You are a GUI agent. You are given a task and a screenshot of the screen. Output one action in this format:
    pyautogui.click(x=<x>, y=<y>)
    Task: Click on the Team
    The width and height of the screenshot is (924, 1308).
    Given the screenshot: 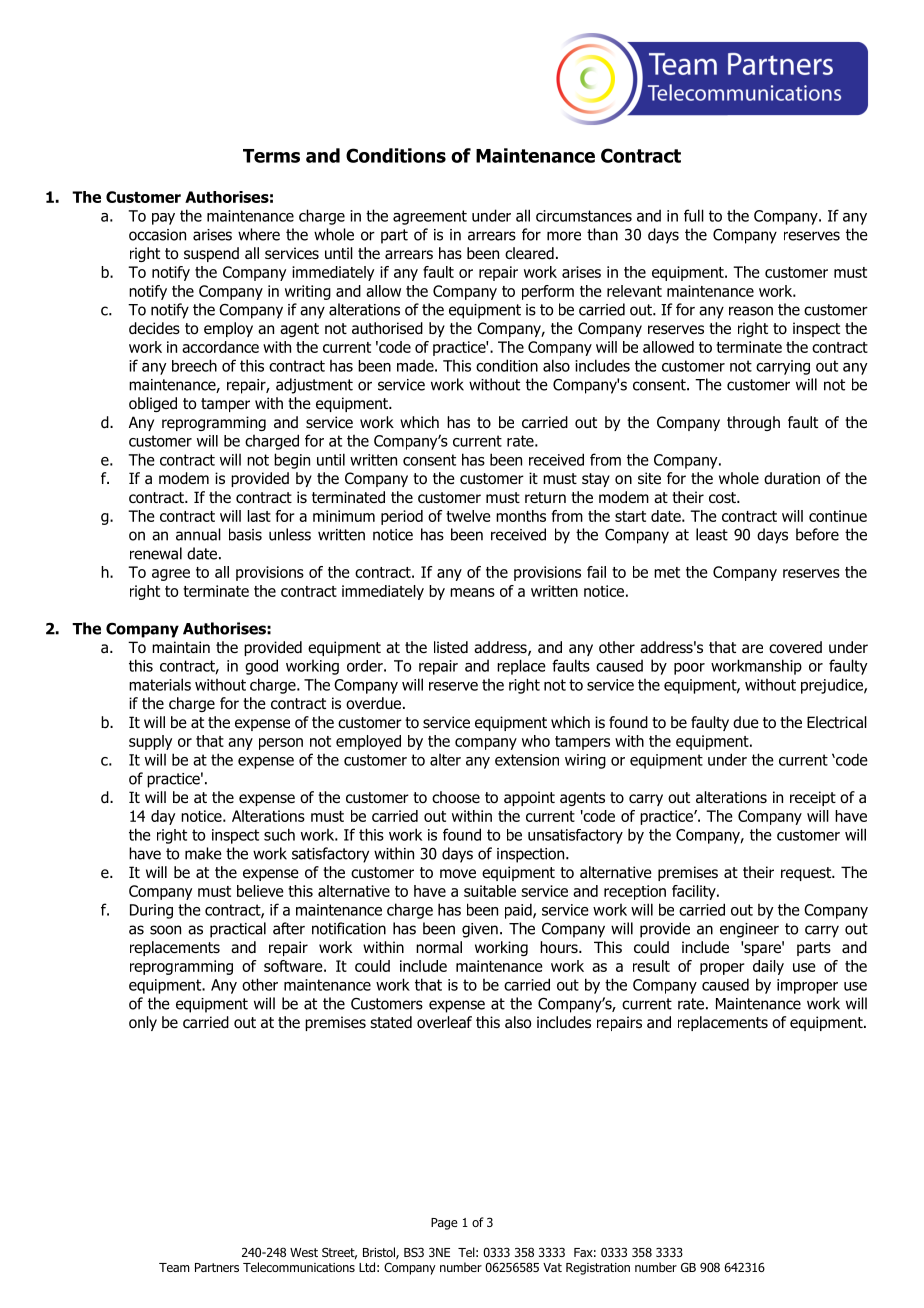 What is the action you would take?
    pyautogui.click(x=174, y=1267)
